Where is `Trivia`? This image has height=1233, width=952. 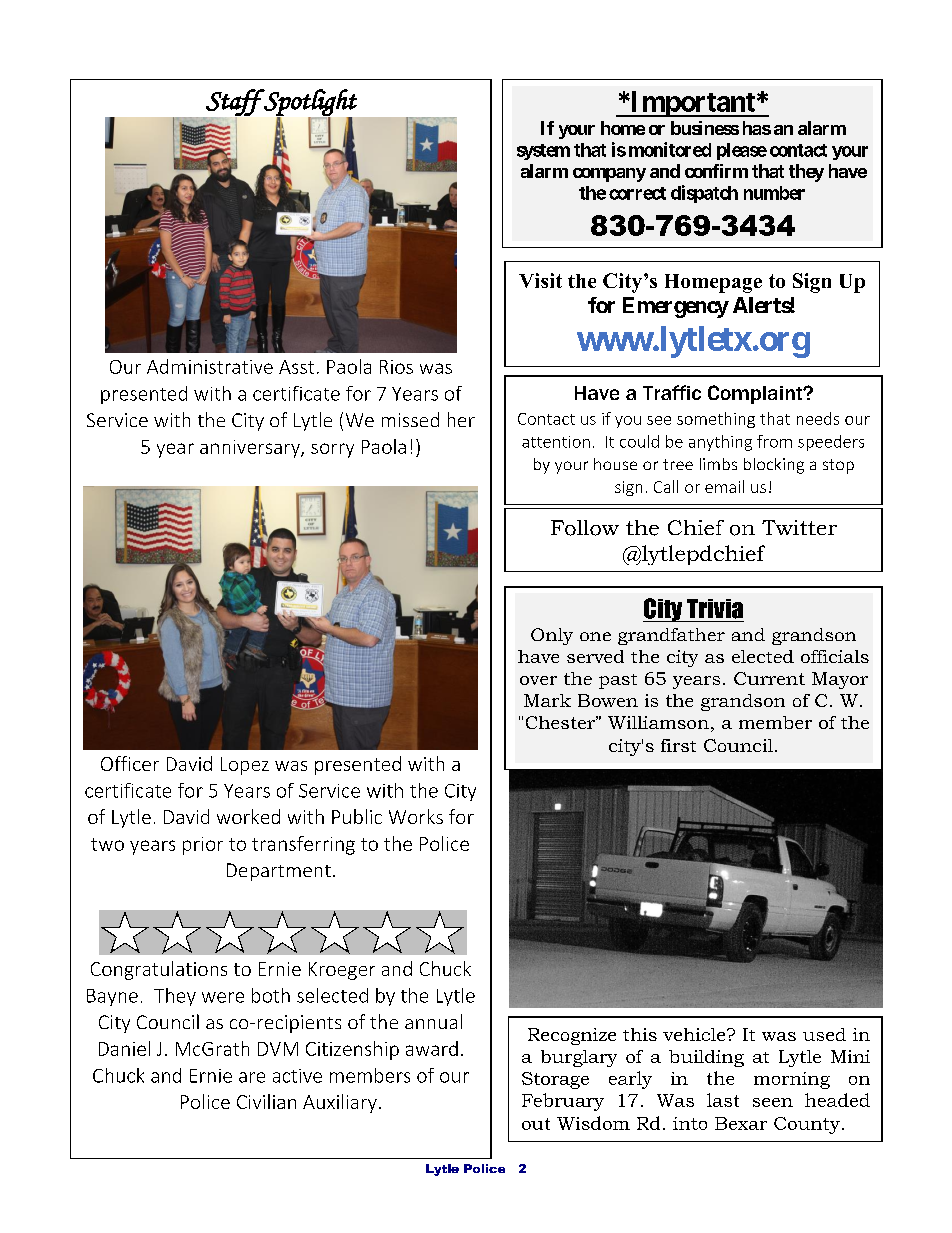 Trivia is located at coordinates (715, 609).
